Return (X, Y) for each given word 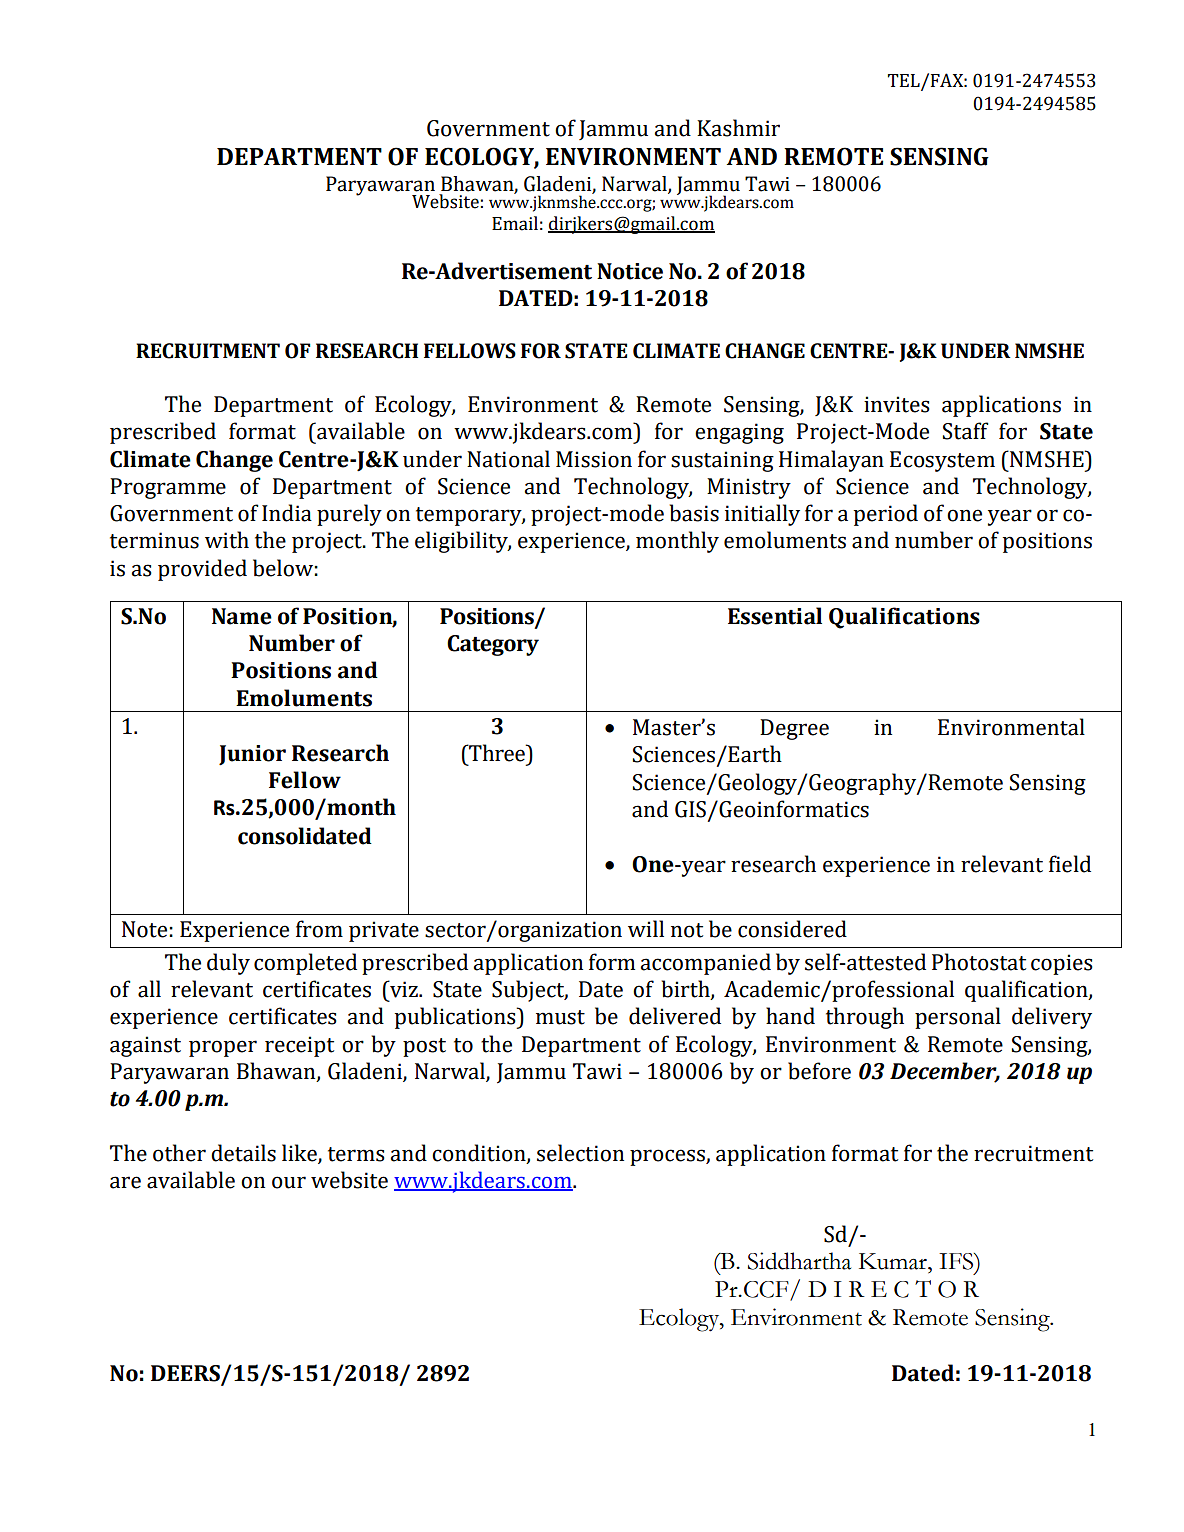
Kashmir (738, 128)
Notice (630, 271)
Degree (794, 729)
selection (580, 1153)
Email (515, 223)
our (289, 1182)
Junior (252, 755)
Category (493, 645)
